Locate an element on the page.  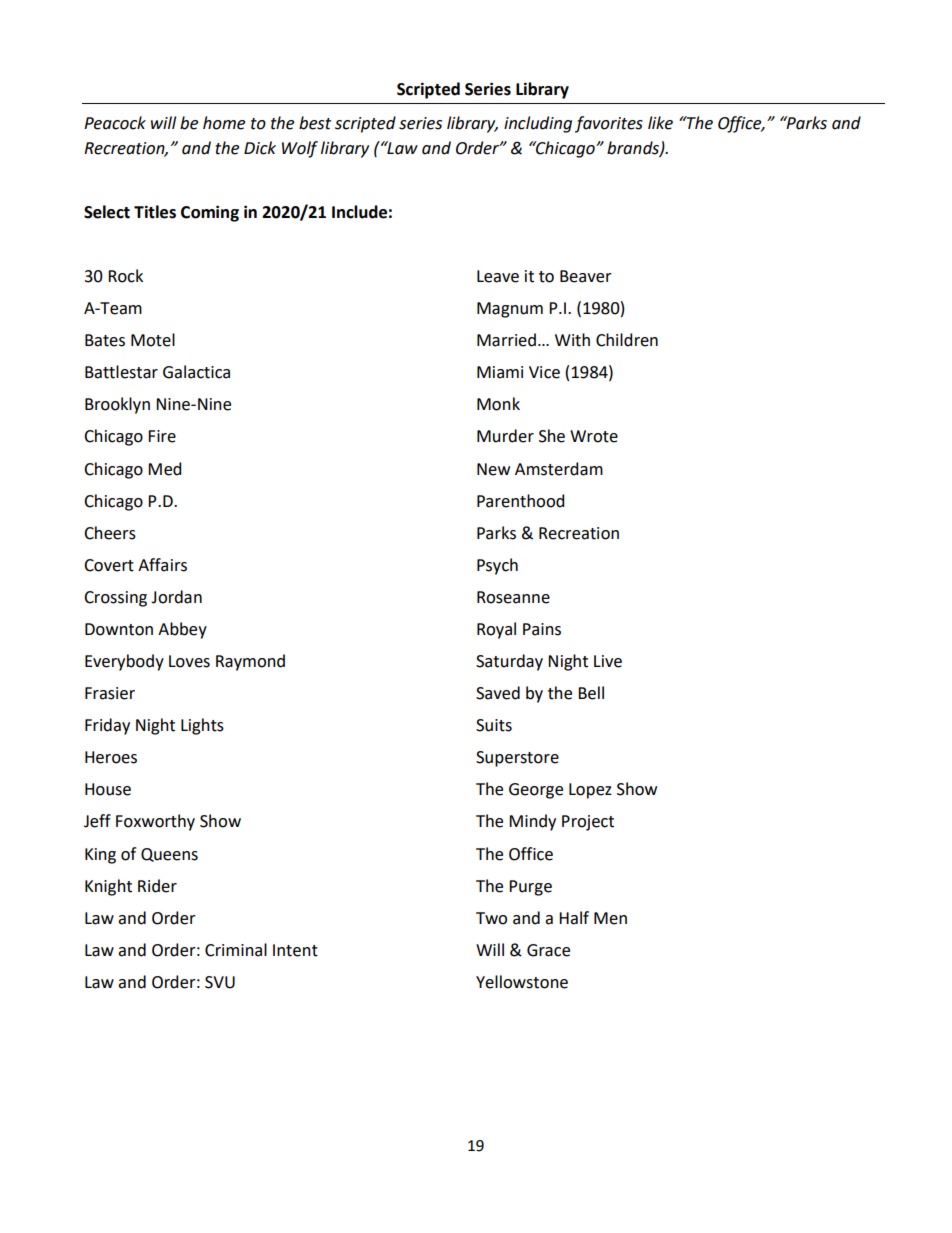
Loves is located at coordinates (189, 661).
